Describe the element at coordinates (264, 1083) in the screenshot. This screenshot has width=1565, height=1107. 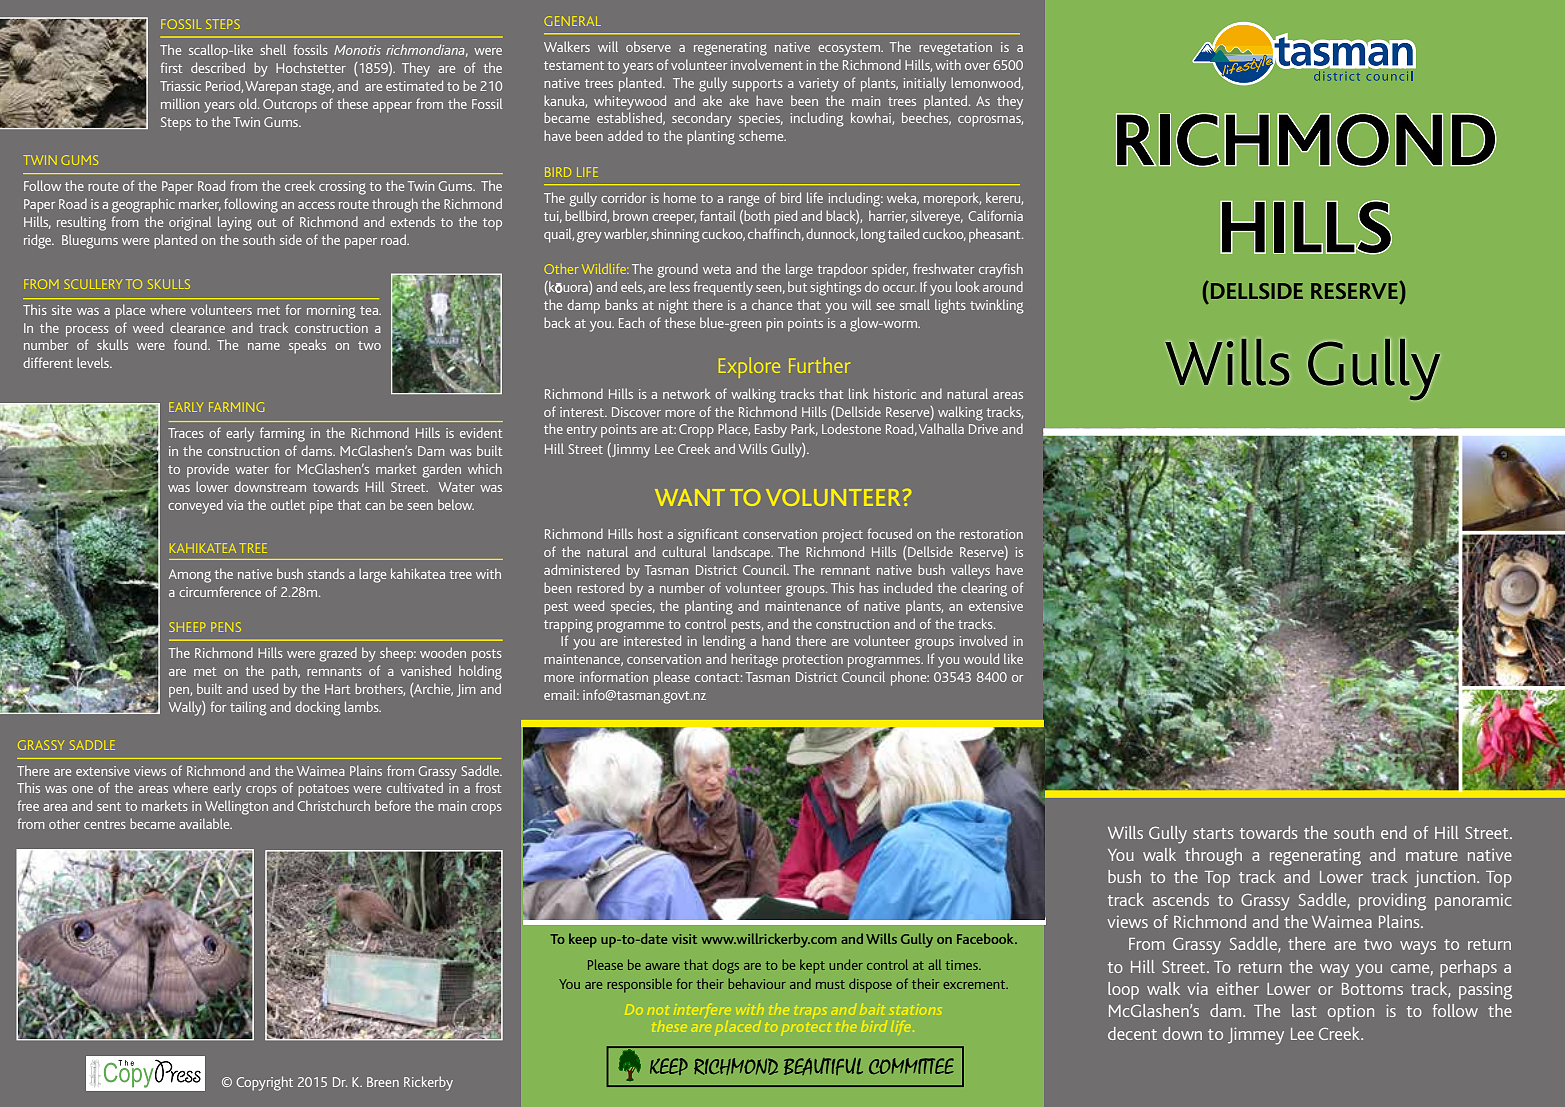
I see `Copyright` at that location.
